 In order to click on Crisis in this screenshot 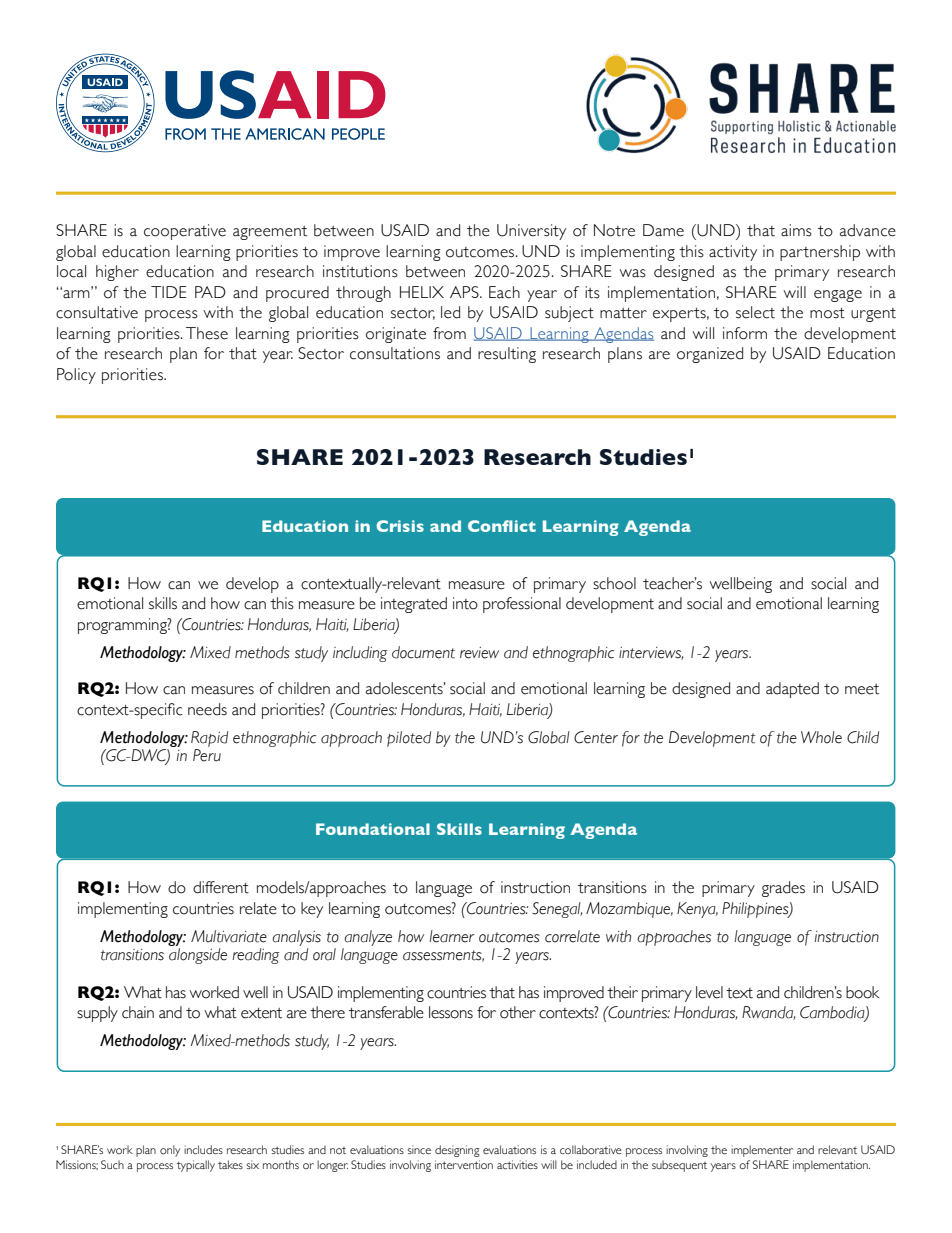, I will do `click(400, 526)`.
